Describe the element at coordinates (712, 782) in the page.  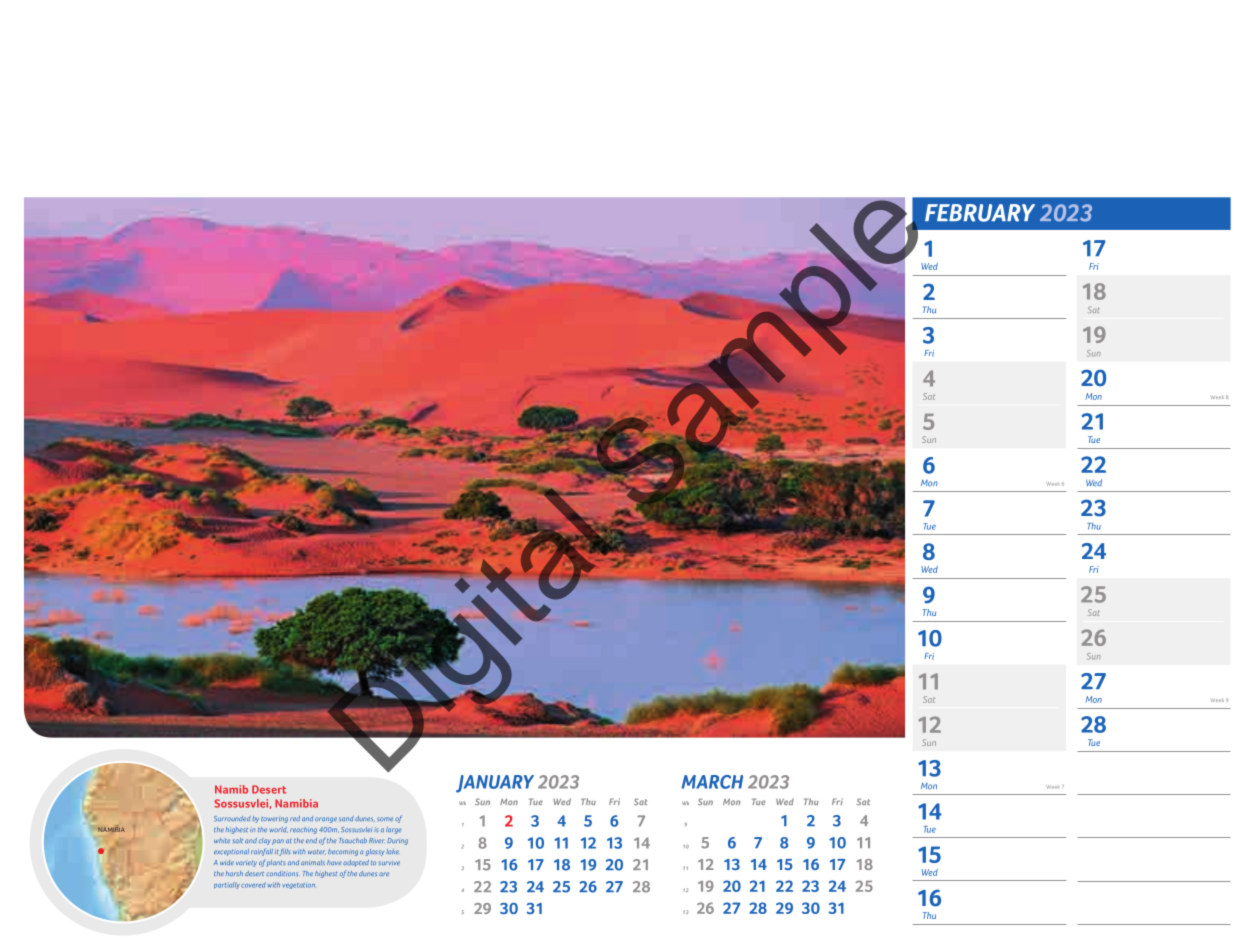
I see `MARCH` at that location.
